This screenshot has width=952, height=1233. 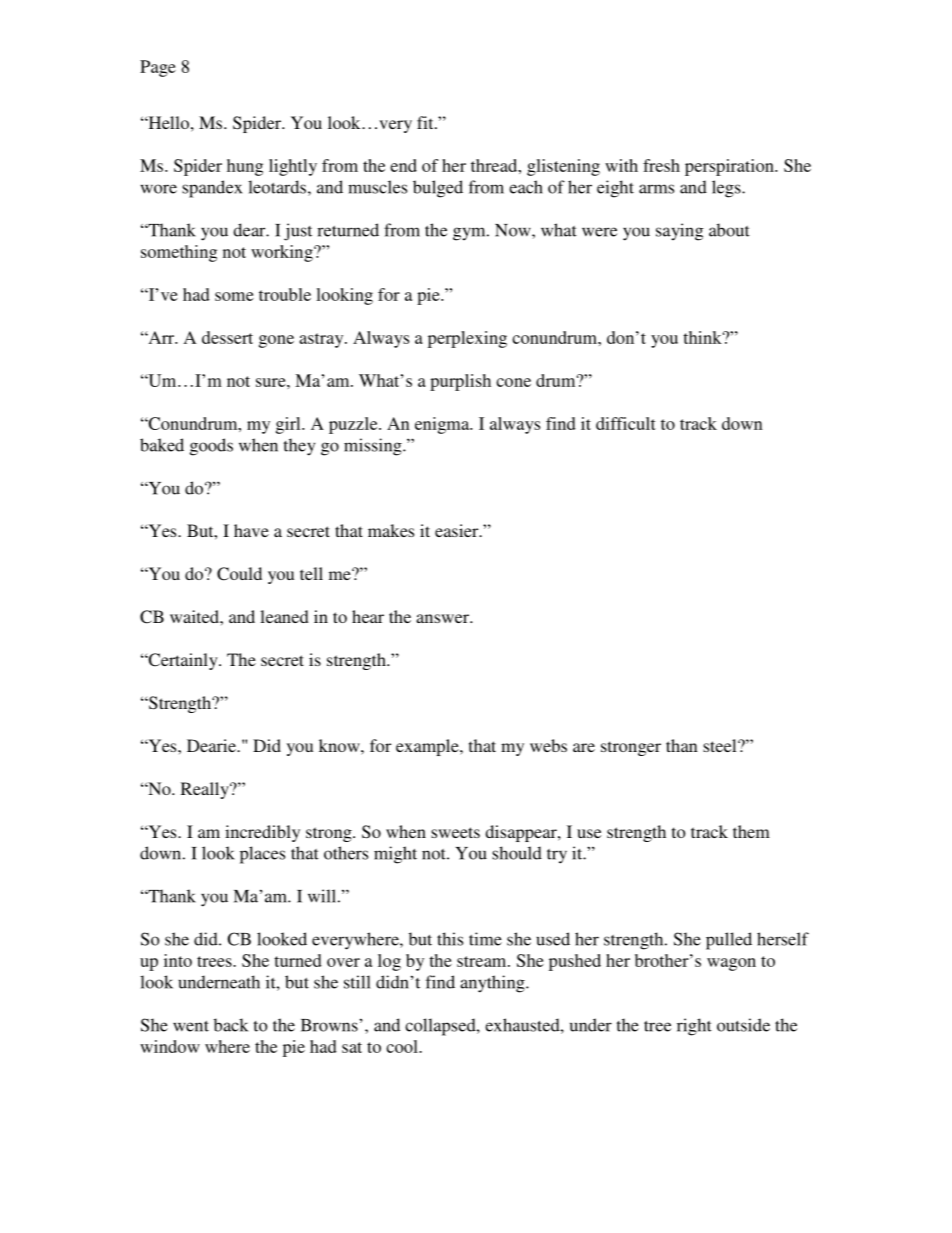 What do you see at coordinates (458, 530) in the screenshot?
I see `easier` at bounding box center [458, 530].
